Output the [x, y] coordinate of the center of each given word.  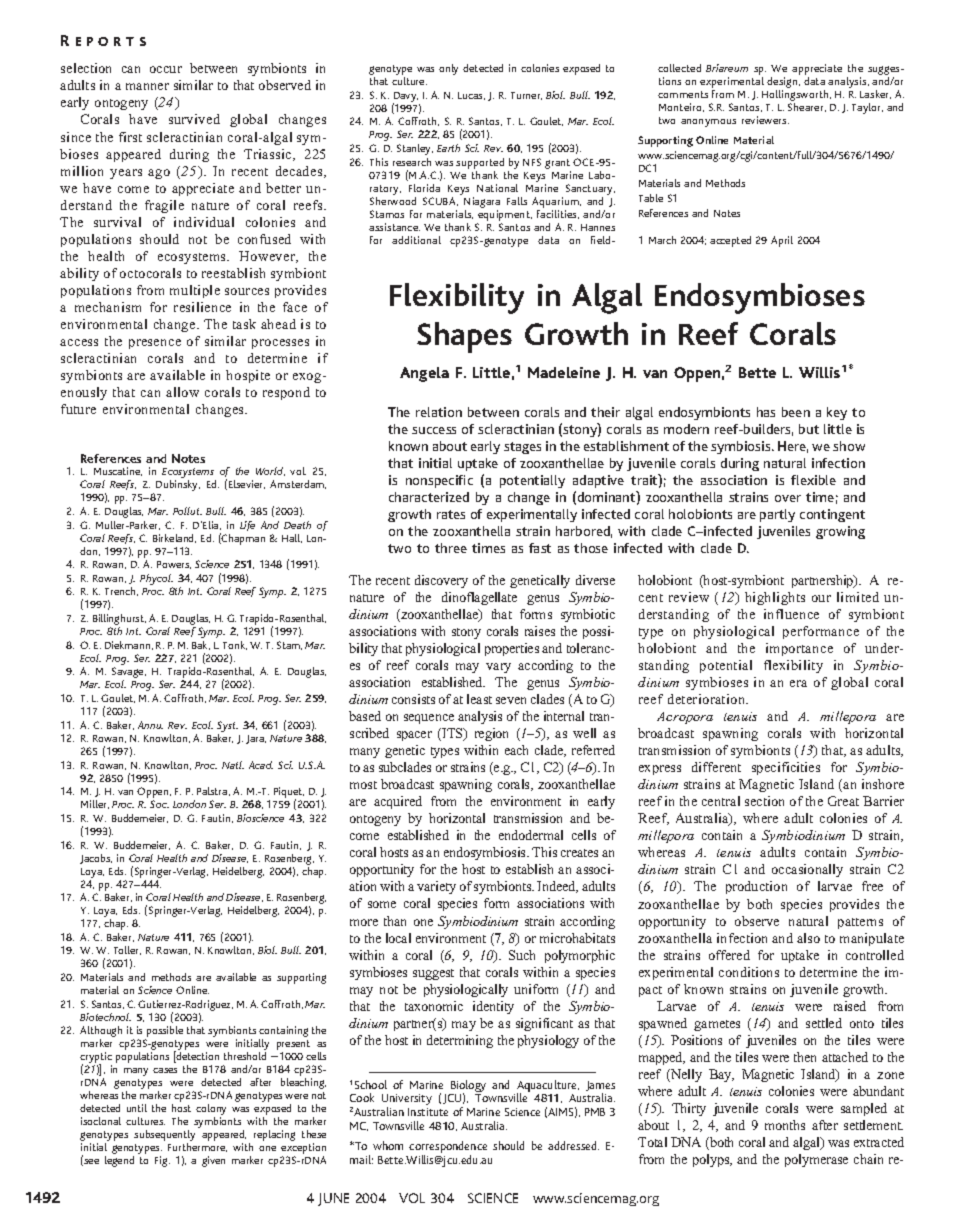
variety [436, 887]
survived [194, 119]
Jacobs [96, 859]
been [796, 412]
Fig [162, 1161]
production [756, 887]
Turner [526, 96]
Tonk [235, 645]
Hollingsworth [796, 95]
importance [799, 649]
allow [182, 392]
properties [512, 649]
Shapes [464, 337]
